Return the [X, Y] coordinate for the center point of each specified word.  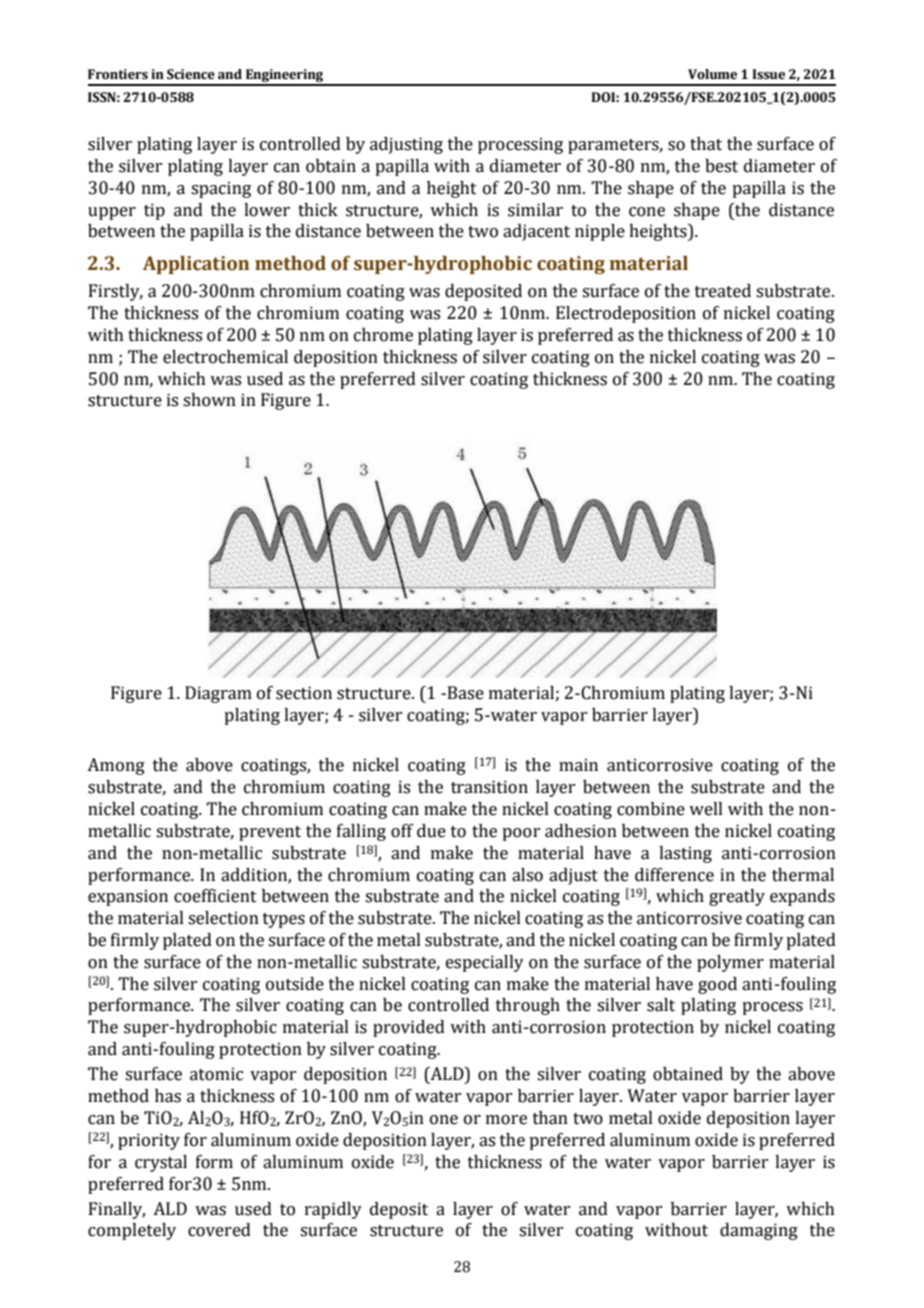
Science [191, 74]
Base [464, 693]
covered [219, 1230]
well [706, 809]
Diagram [218, 694]
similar [535, 210]
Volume [712, 74]
